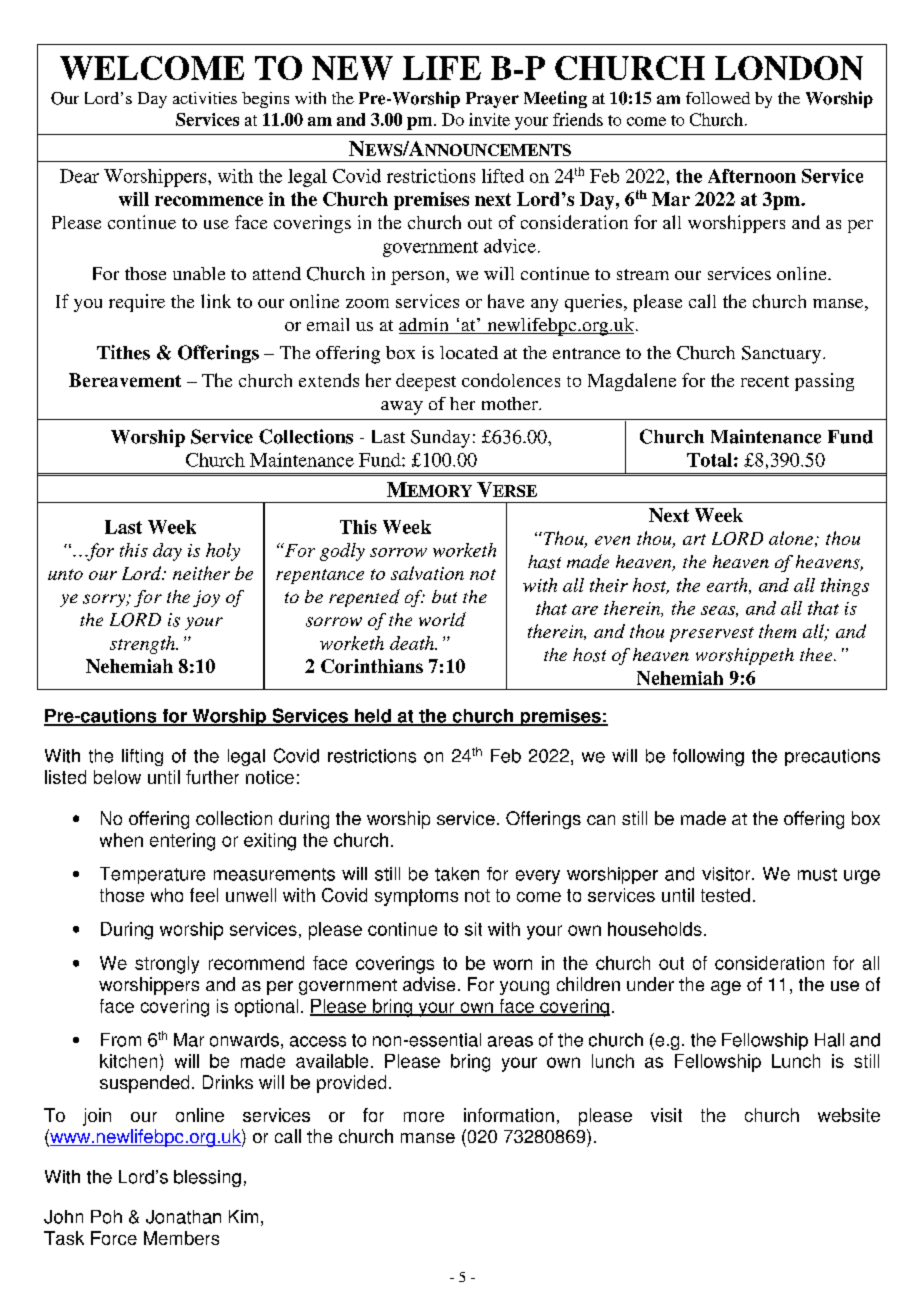 The width and height of the document is (924, 1308). Describe the element at coordinates (144, 645) in the document. I see `strength` at that location.
